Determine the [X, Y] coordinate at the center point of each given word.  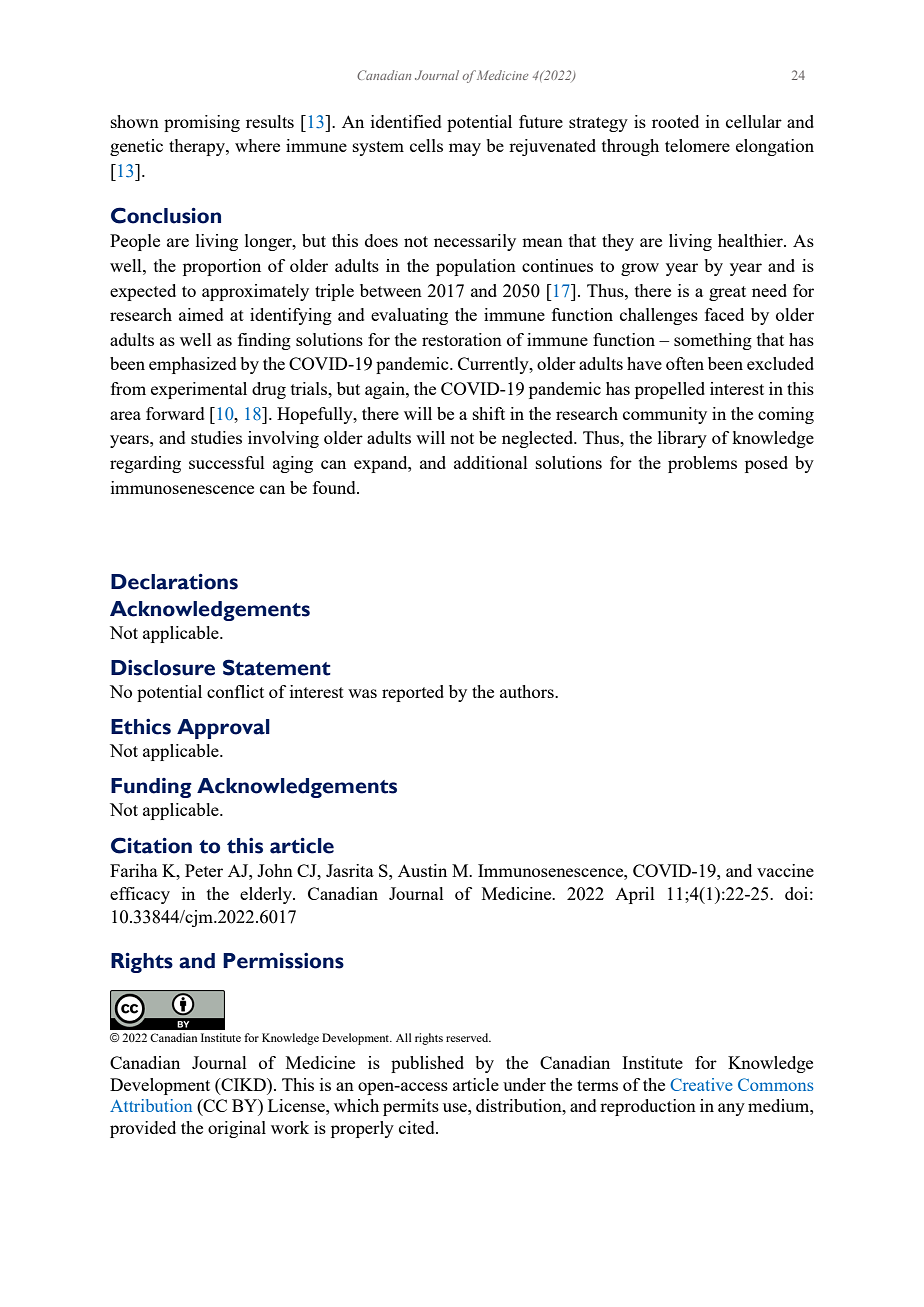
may [465, 149]
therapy [198, 147]
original [237, 1129]
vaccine [785, 870]
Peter [204, 870]
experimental [199, 390]
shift [489, 413]
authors [528, 691]
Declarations [174, 582]
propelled [670, 390]
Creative [701, 1084]
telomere [697, 145]
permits [411, 1107]
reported [413, 693]
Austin [422, 870]
